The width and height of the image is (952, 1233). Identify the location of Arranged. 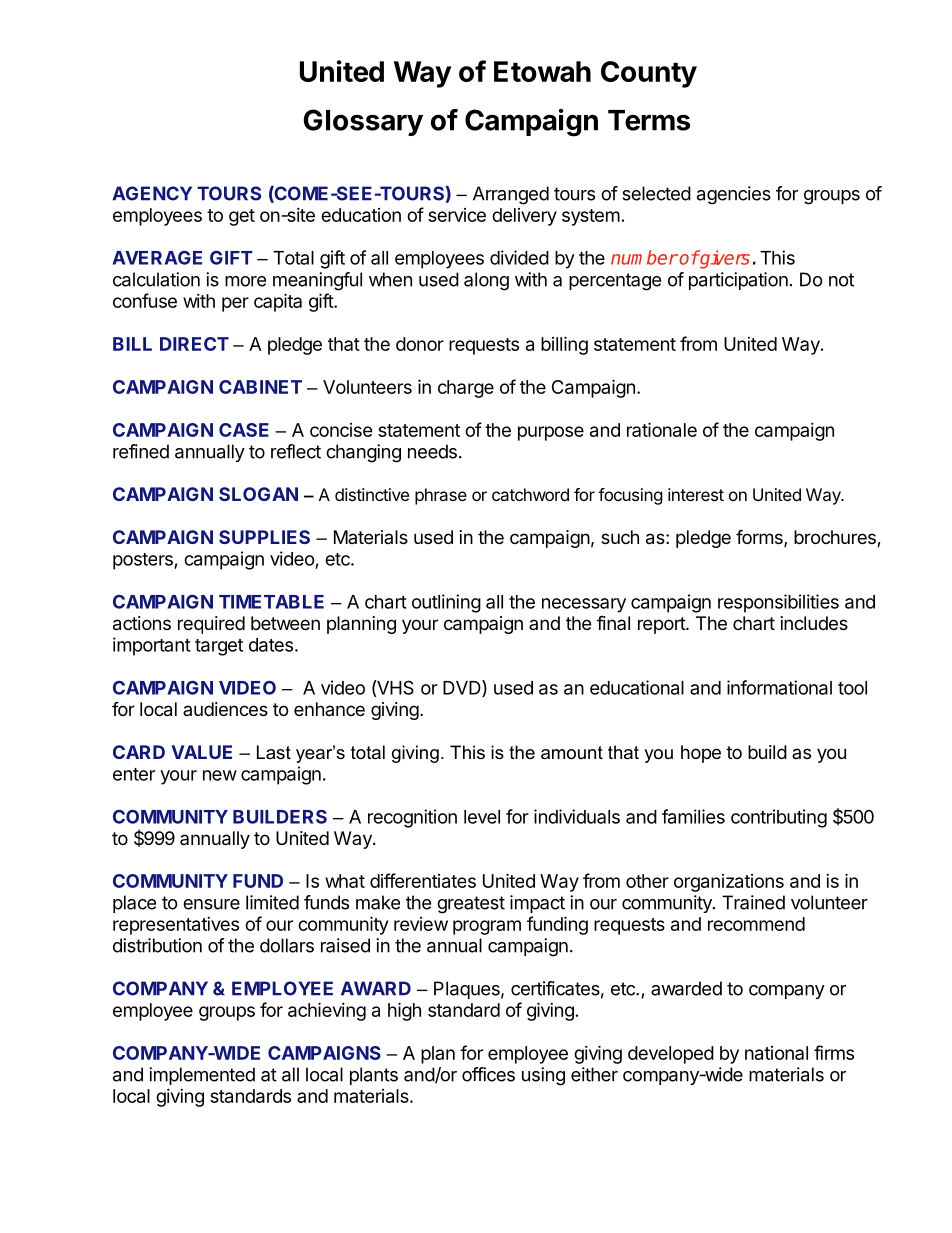
(511, 195).
